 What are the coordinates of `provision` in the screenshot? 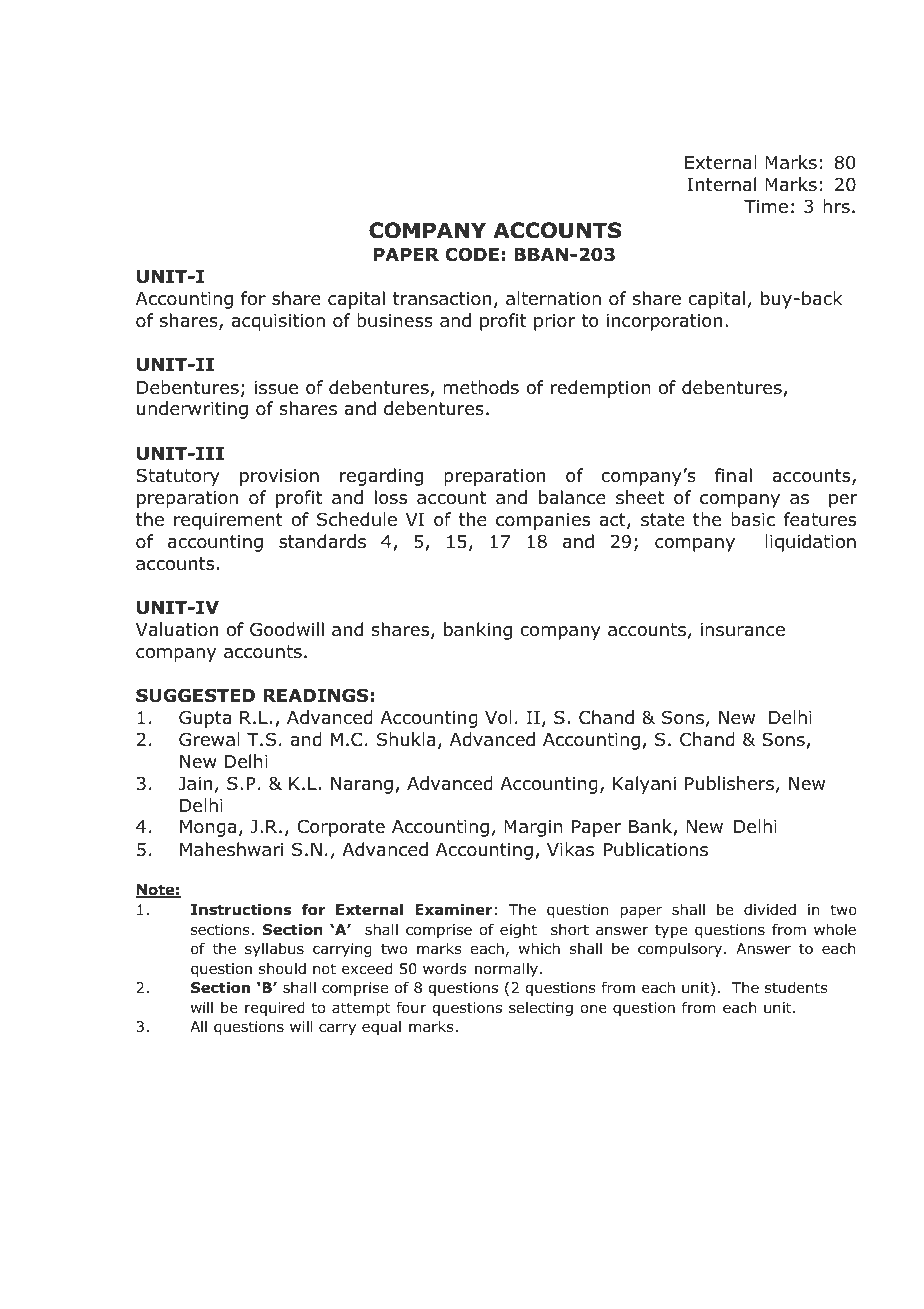 It's located at (279, 477).
